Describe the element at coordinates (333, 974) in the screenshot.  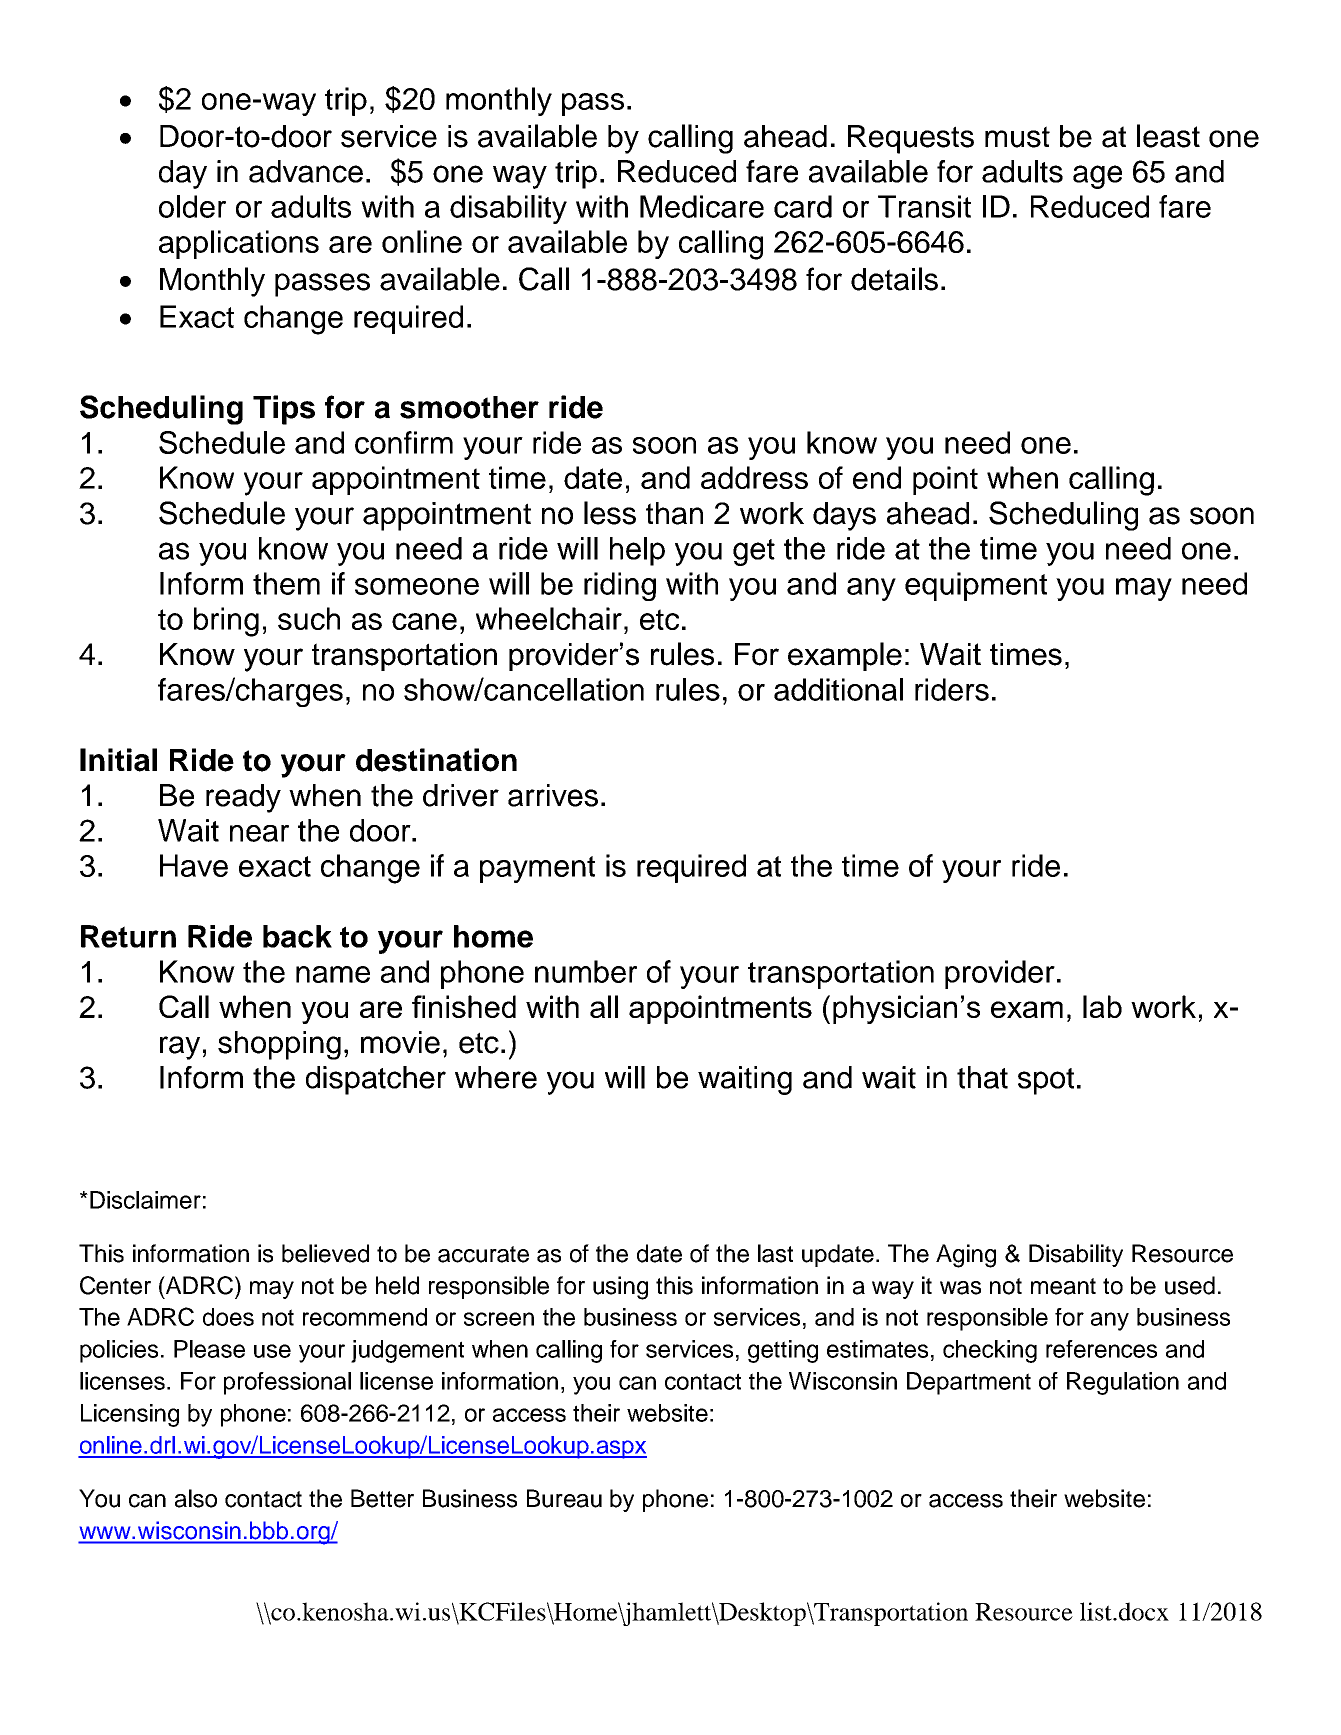
I see `name` at that location.
